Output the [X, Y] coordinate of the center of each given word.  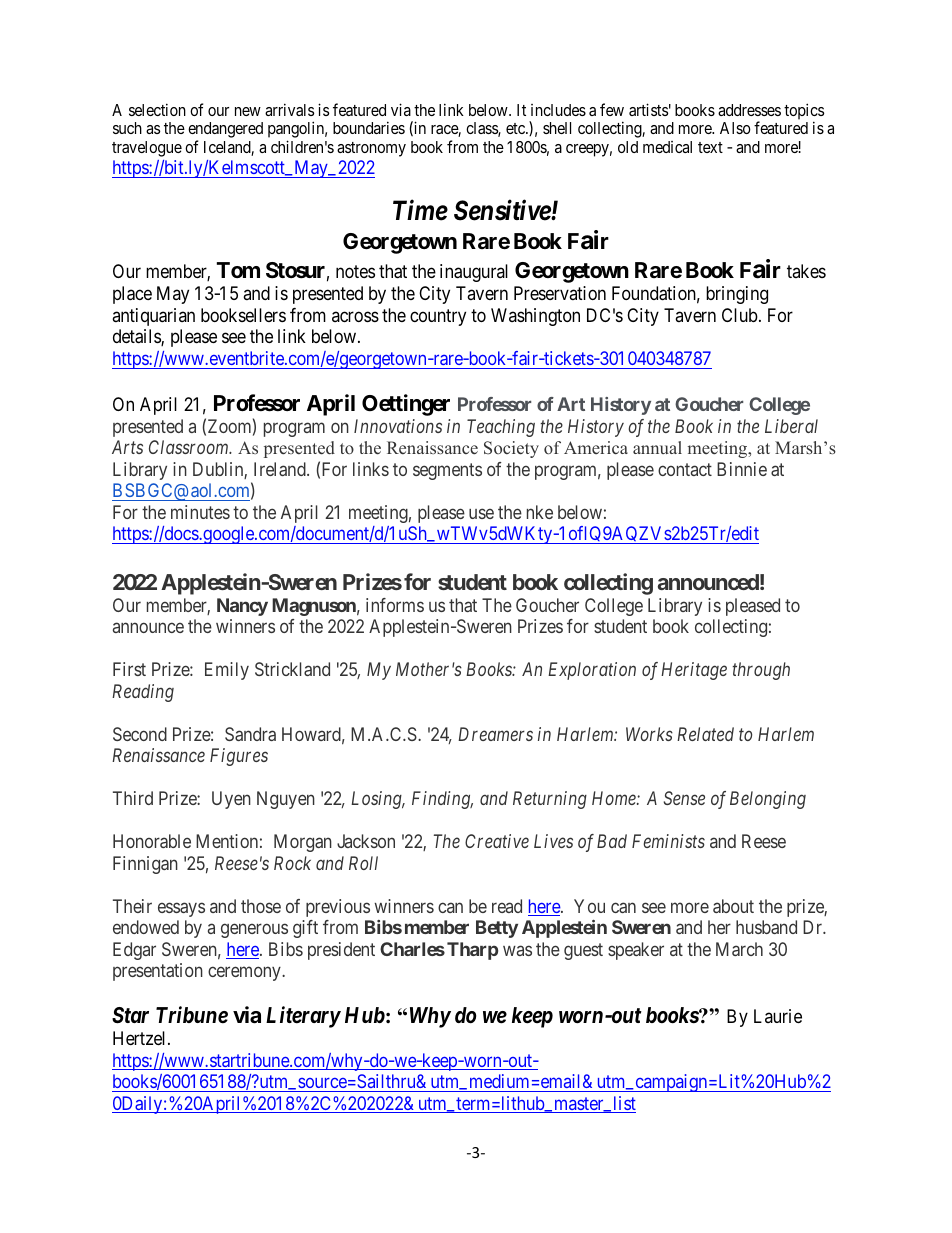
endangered [225, 131]
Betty [497, 929]
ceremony [245, 974]
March [739, 949]
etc [516, 128]
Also [735, 128]
